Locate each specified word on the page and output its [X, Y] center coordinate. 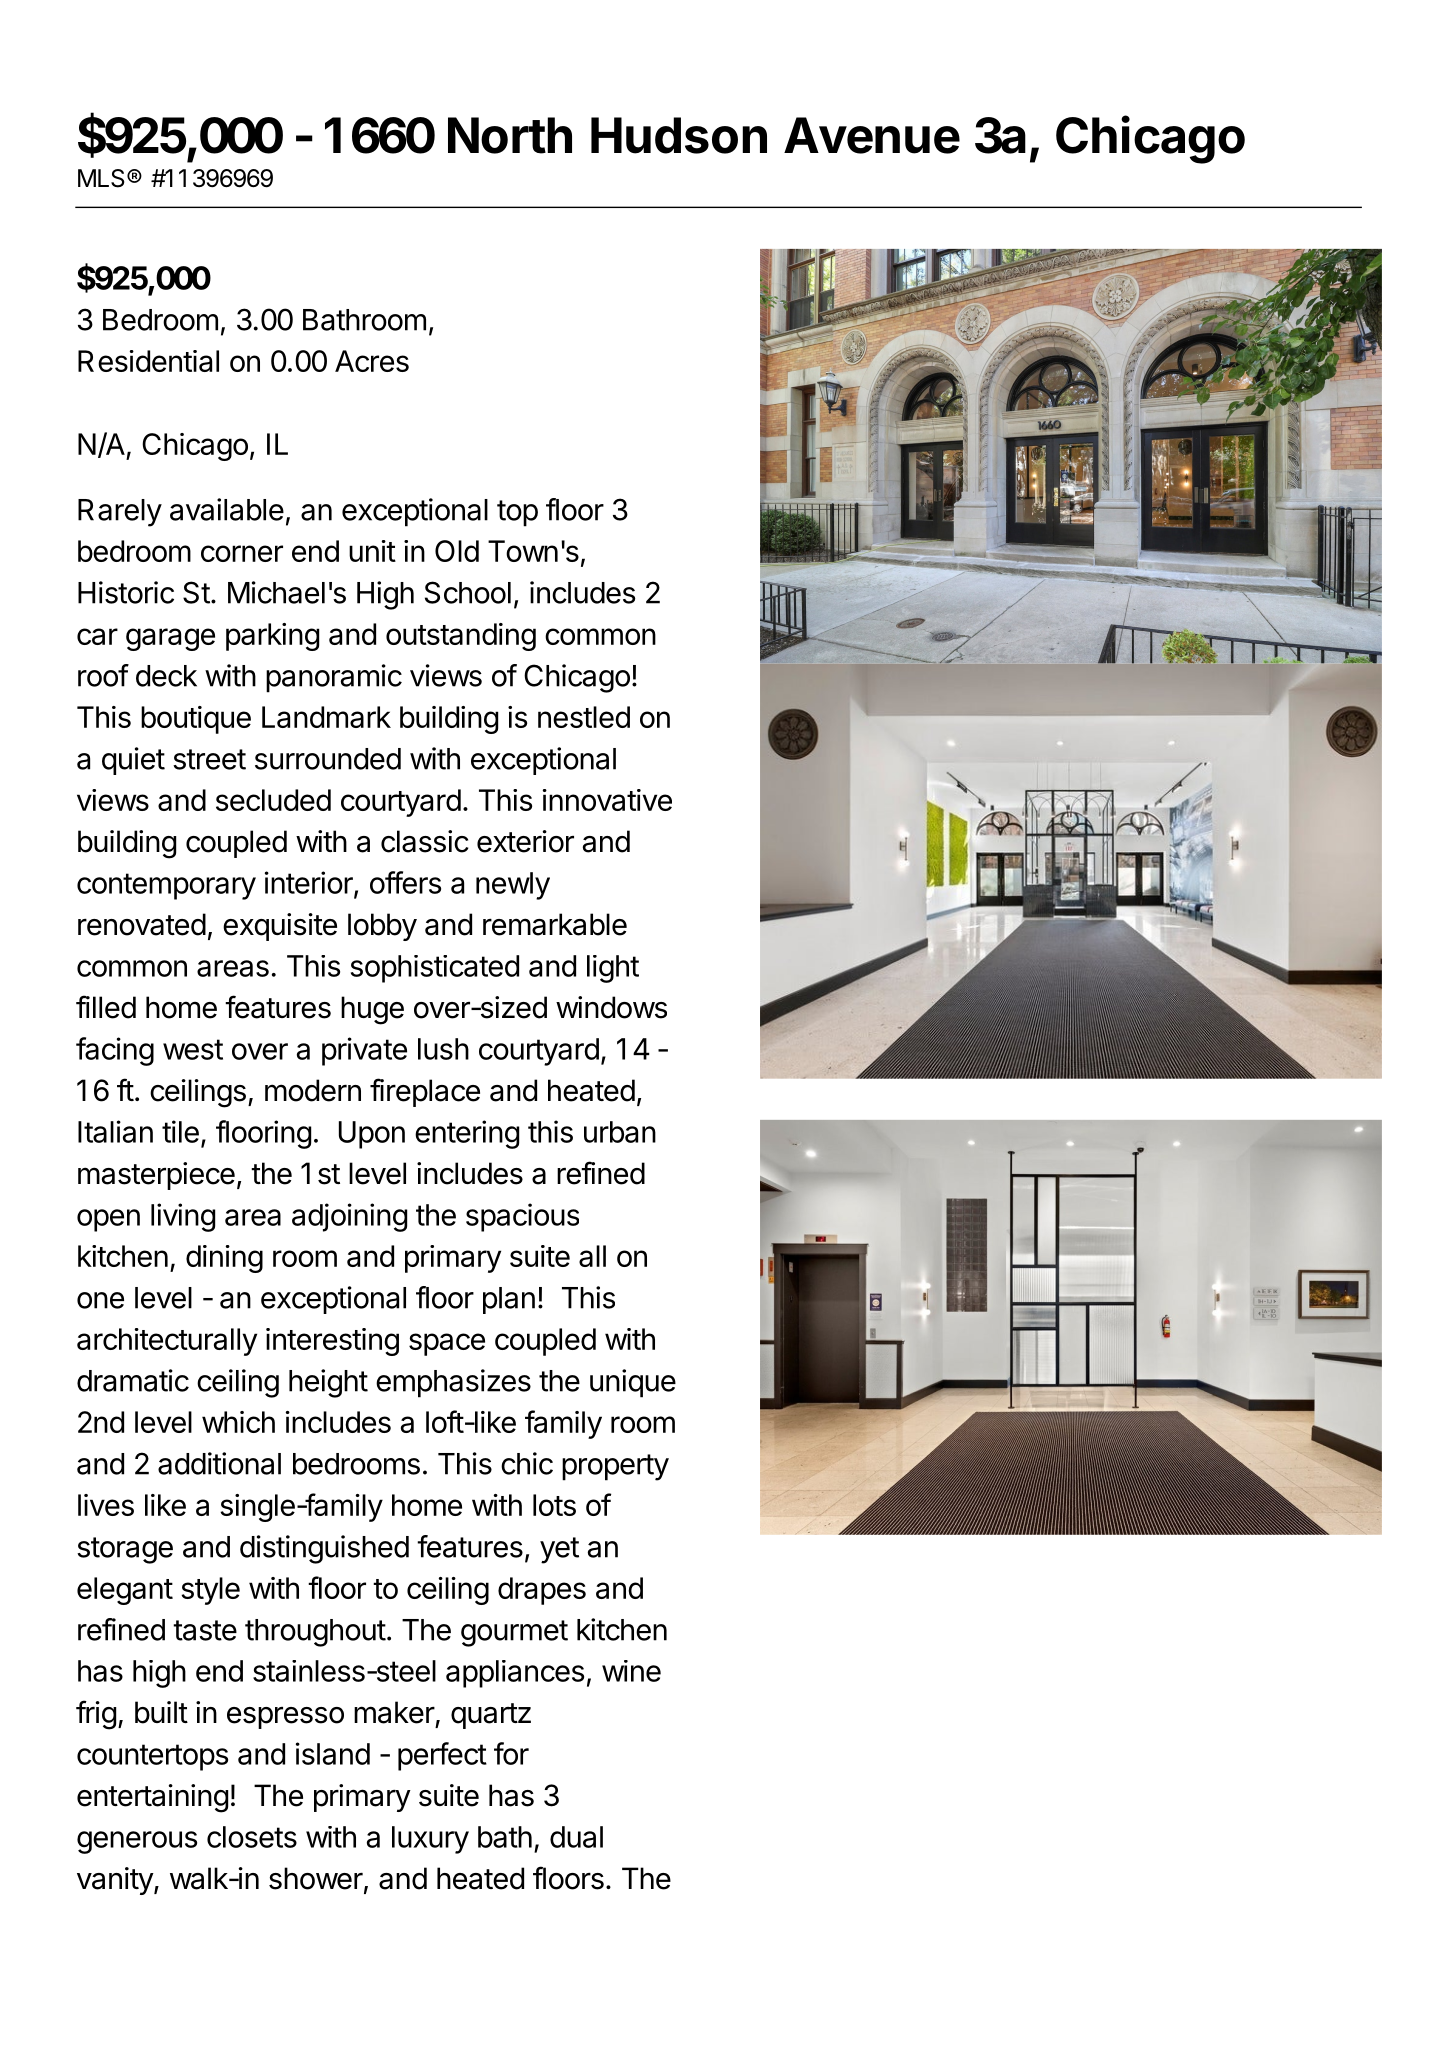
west [193, 1049]
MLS [101, 178]
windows [611, 1007]
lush [443, 1049]
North [510, 135]
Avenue [872, 135]
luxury [430, 1840]
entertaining [152, 1798]
